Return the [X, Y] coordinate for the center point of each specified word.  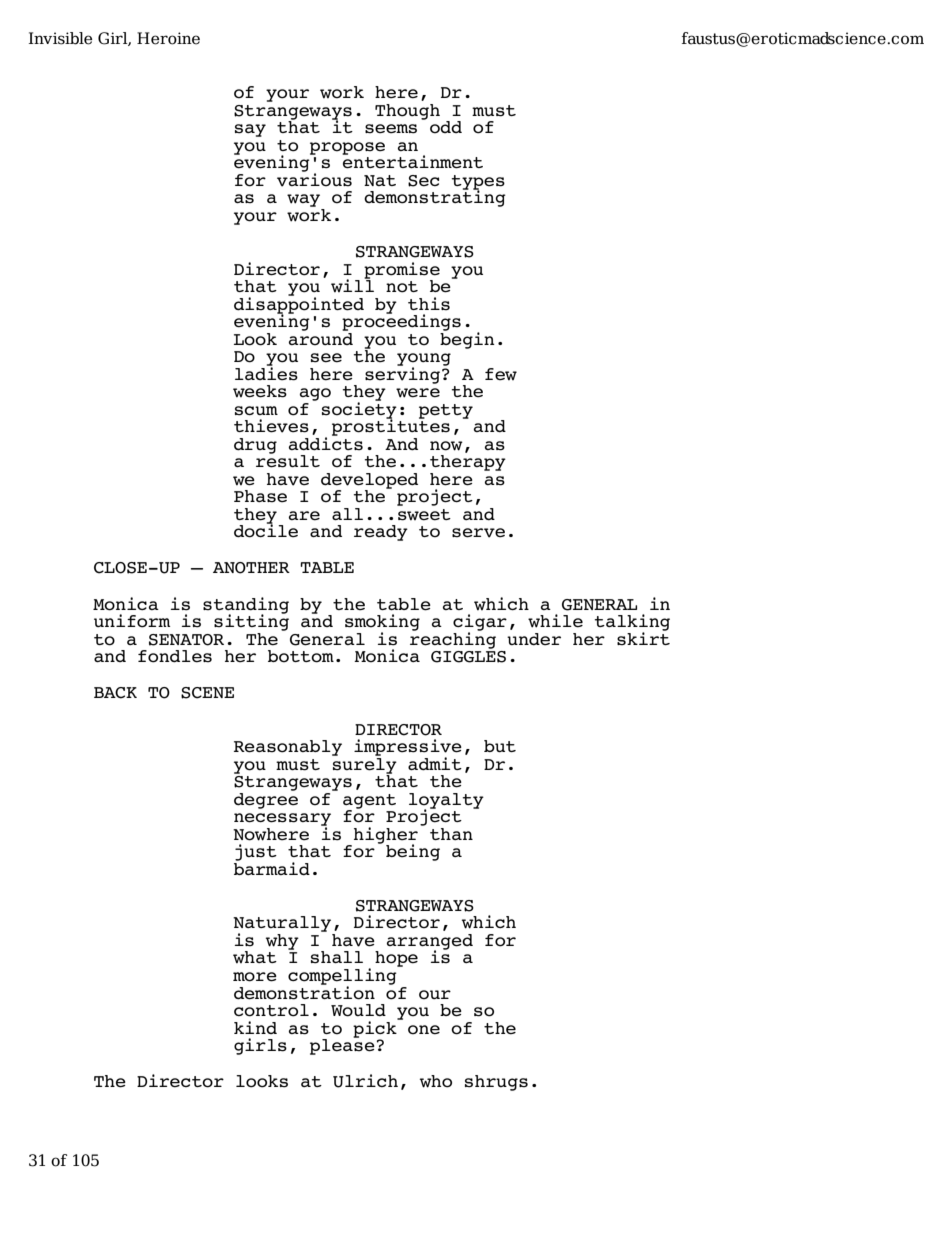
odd [446, 127]
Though [407, 112]
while [555, 621]
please [342, 1046]
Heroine [168, 38]
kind [255, 1027]
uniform [132, 621]
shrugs [496, 1083]
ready [381, 533]
